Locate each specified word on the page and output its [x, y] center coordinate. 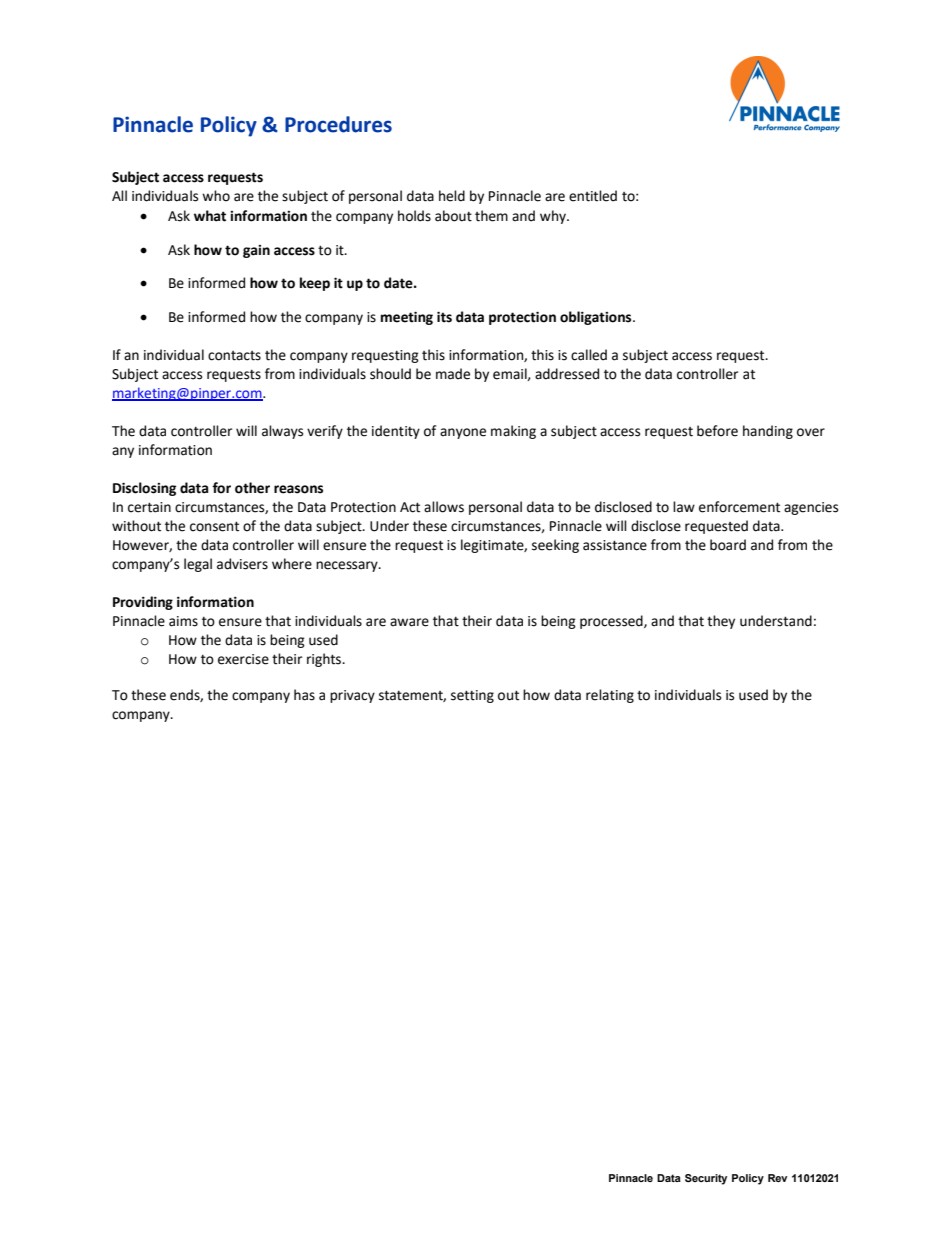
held [452, 196]
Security [706, 1179]
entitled [593, 196]
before [717, 431]
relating [610, 696]
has [304, 695]
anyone [463, 433]
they [721, 622]
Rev [777, 1178]
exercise [243, 659]
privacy [352, 696]
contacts [234, 356]
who [216, 196]
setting [472, 696]
